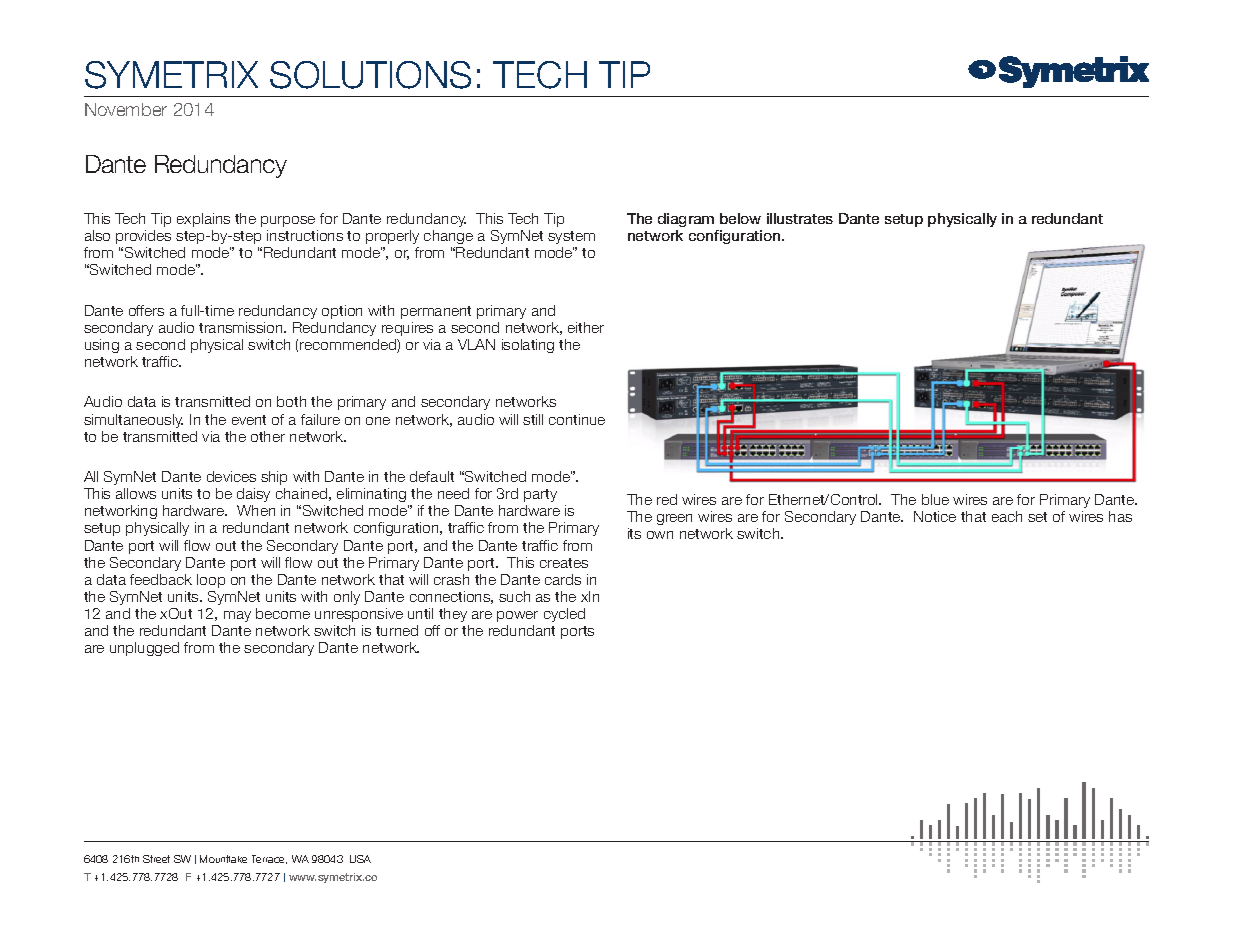  What do you see at coordinates (935, 499) in the screenshot?
I see `blue` at bounding box center [935, 499].
